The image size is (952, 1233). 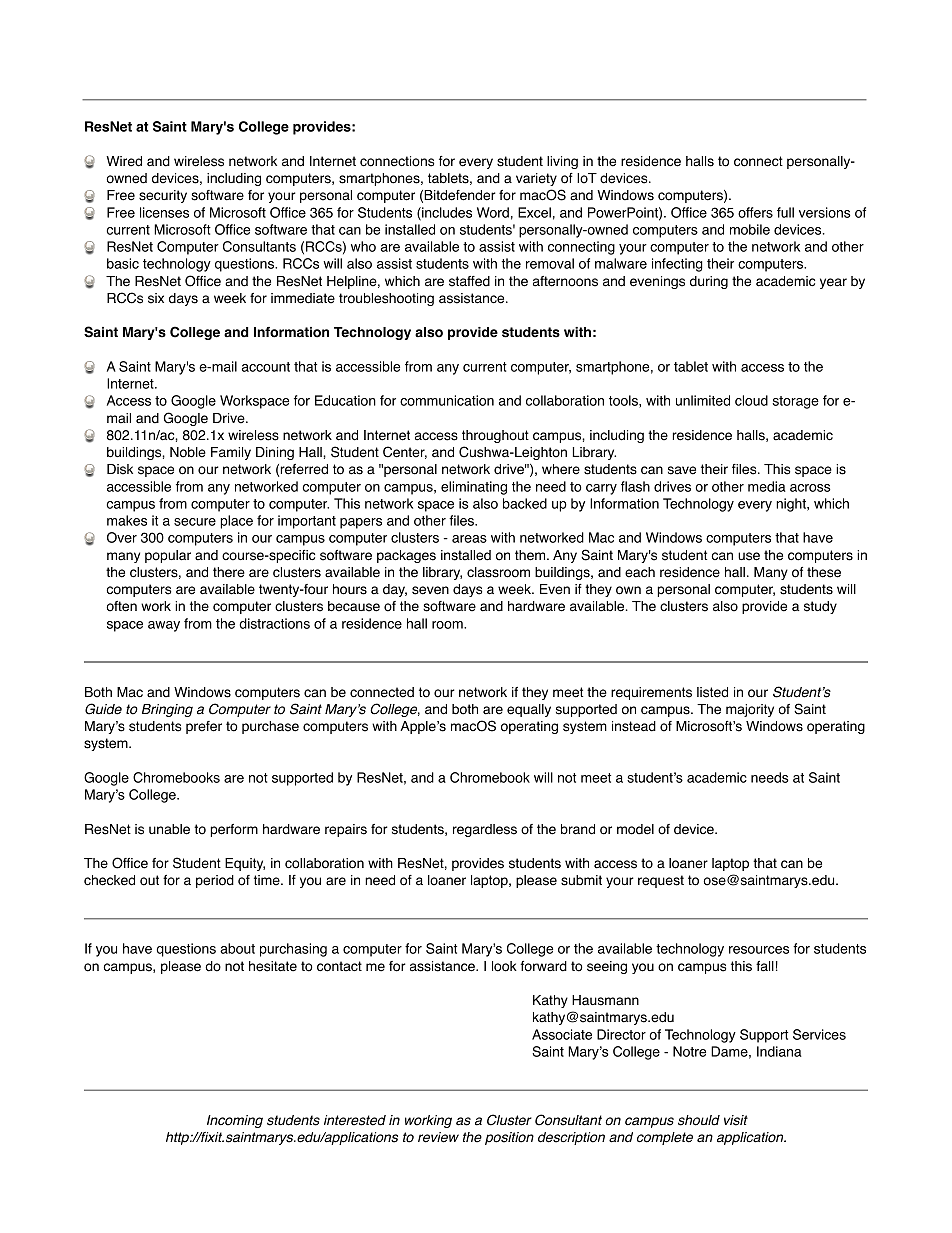 What do you see at coordinates (266, 367) in the screenshot?
I see `account` at bounding box center [266, 367].
